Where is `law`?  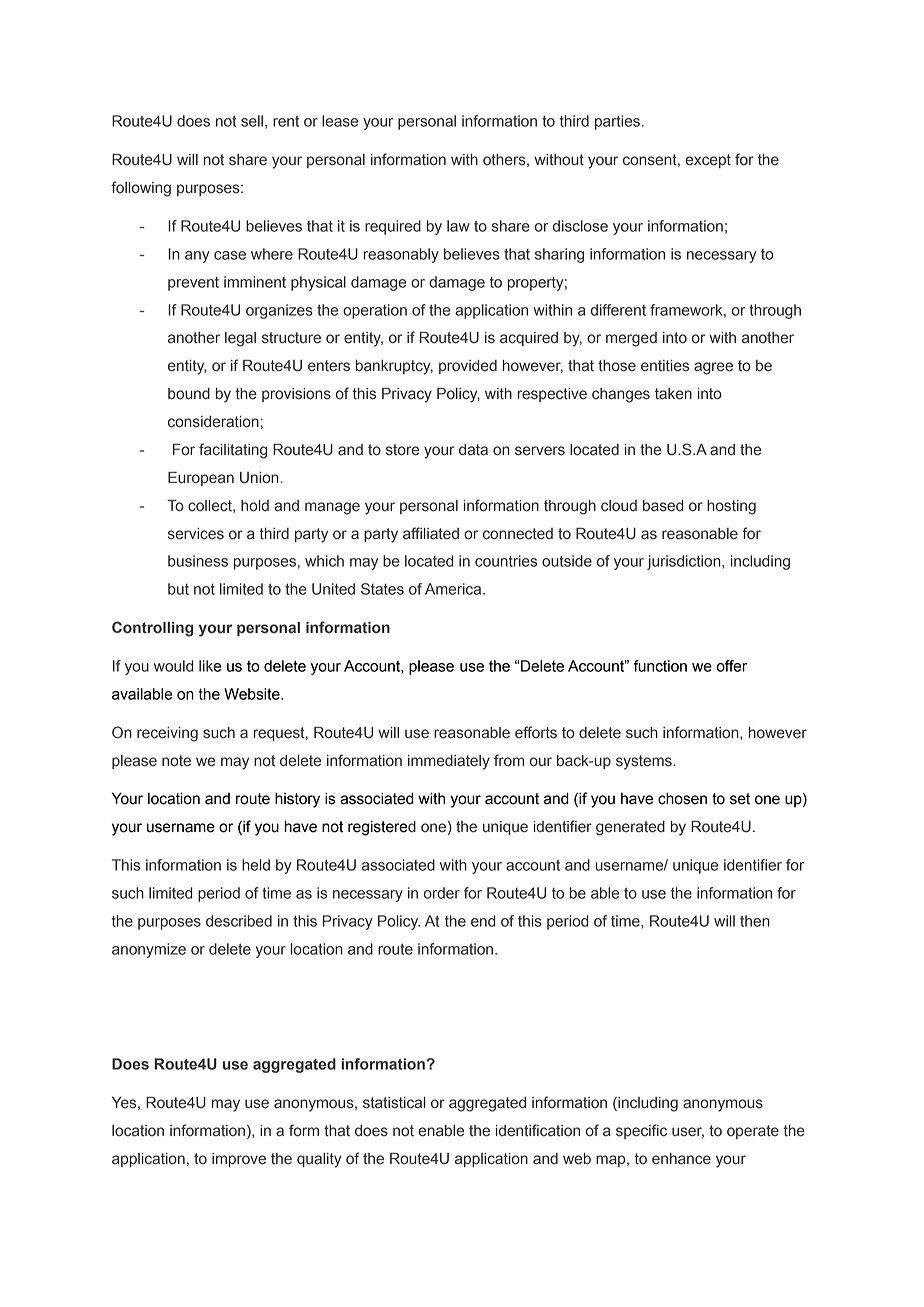
law is located at coordinates (458, 226).
